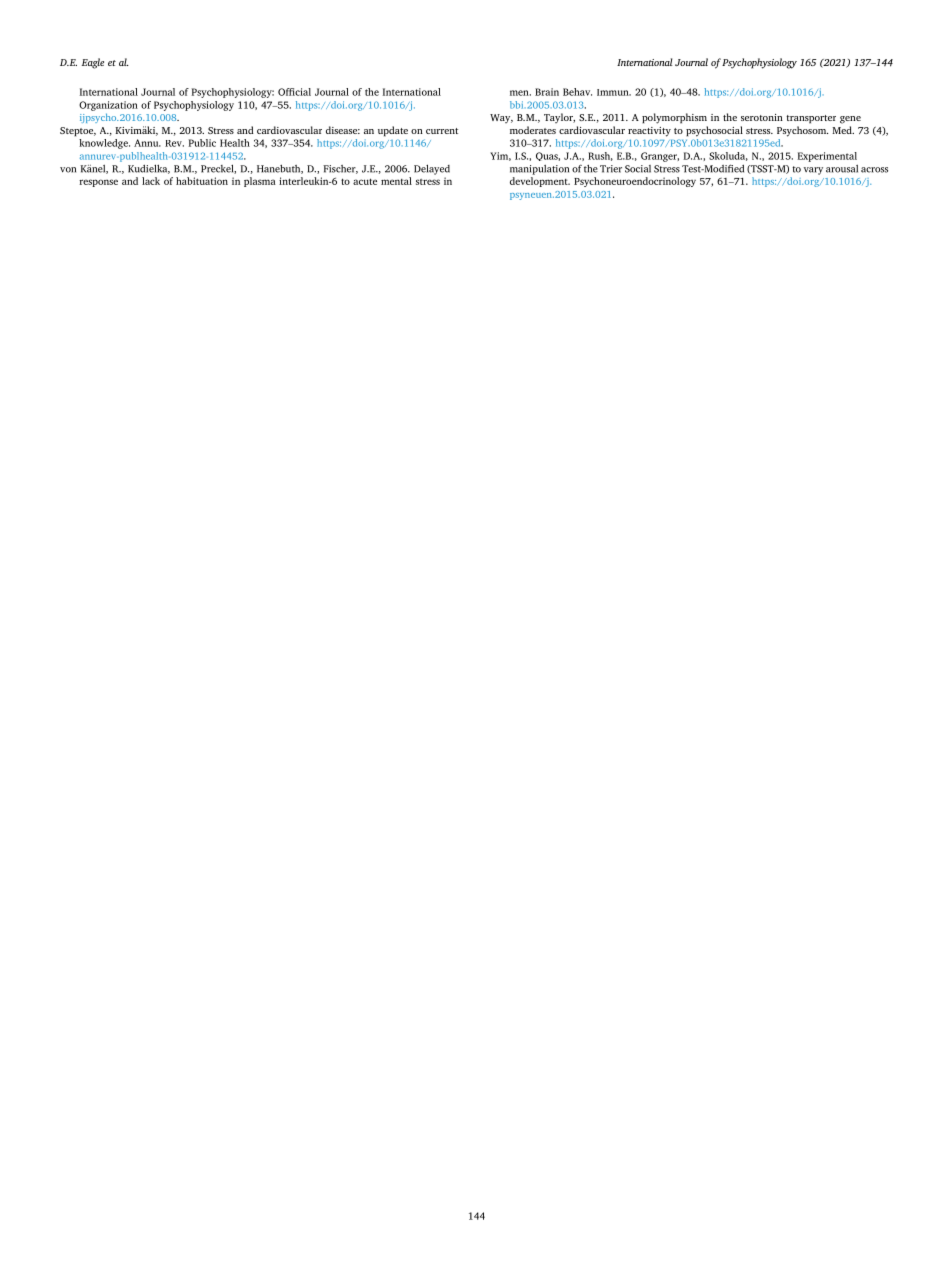 This page has height=1270, width=952. What do you see at coordinates (78, 132) in the page?
I see `Steptoe` at bounding box center [78, 132].
